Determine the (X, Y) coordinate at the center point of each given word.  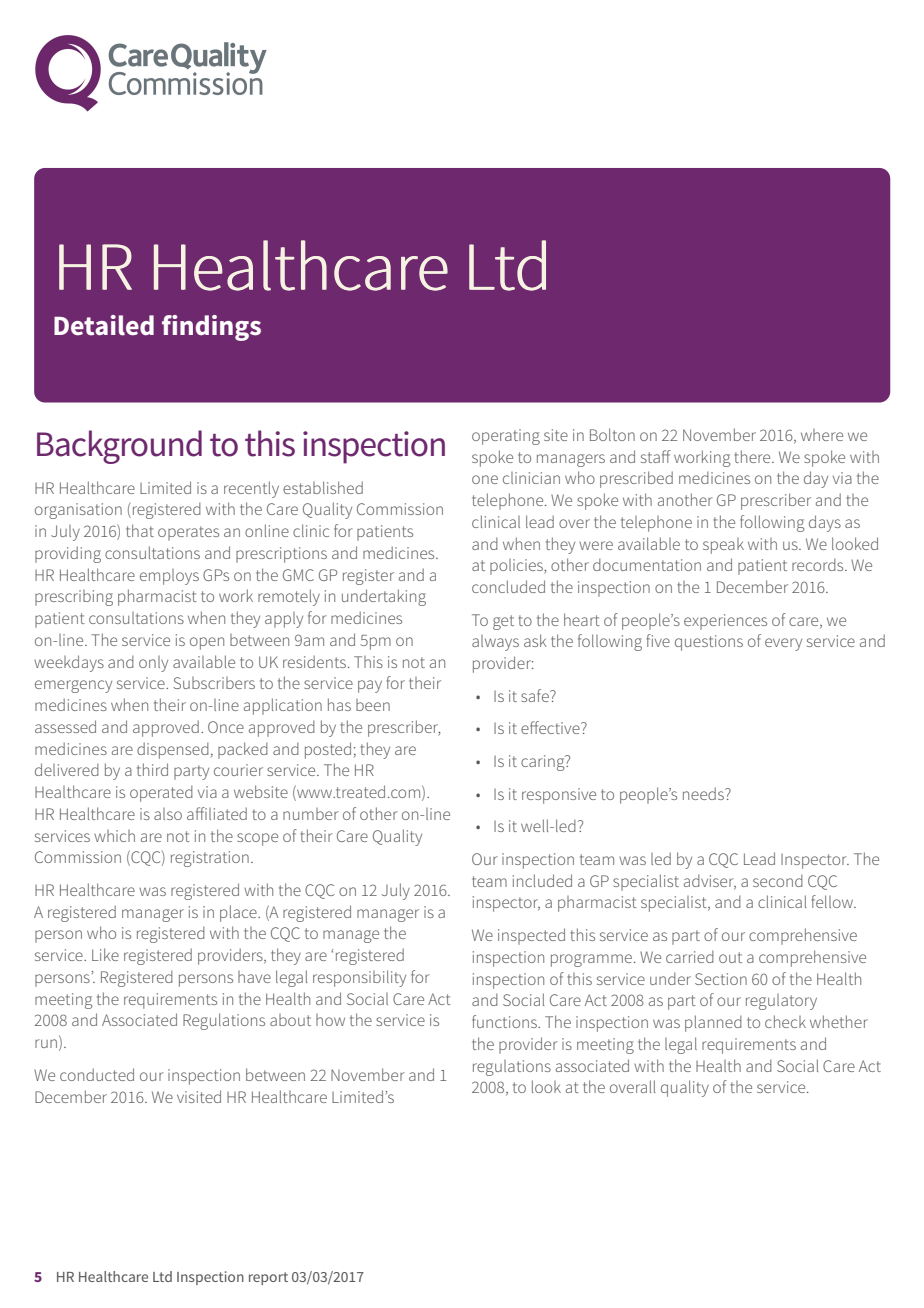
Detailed (104, 325)
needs (704, 793)
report (268, 1278)
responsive (559, 796)
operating (506, 437)
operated (161, 793)
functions (505, 1021)
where (822, 435)
